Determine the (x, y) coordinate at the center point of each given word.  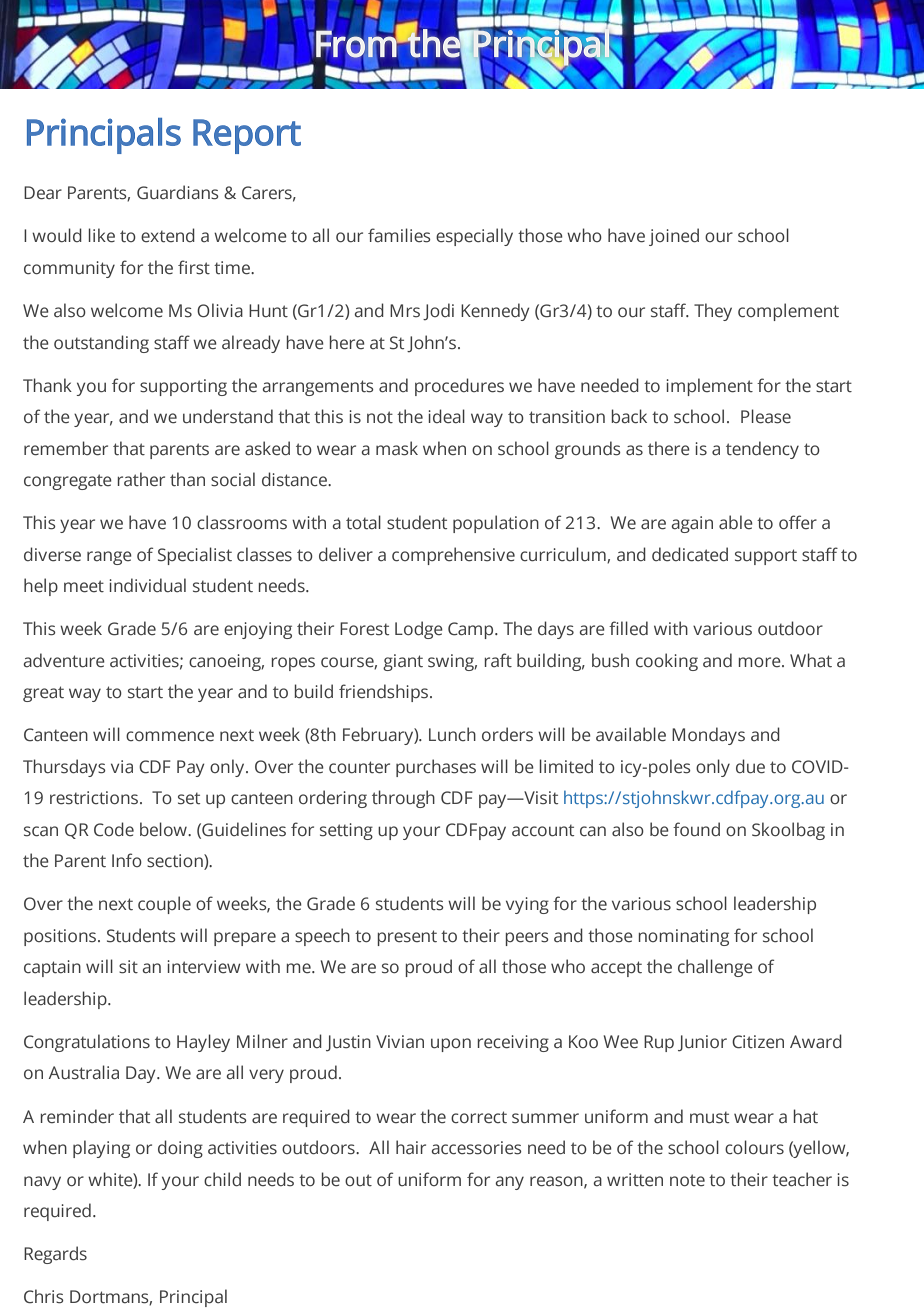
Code (114, 829)
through (403, 799)
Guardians (178, 192)
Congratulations (87, 1043)
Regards (55, 1255)
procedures (459, 387)
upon (451, 1045)
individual (147, 585)
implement (709, 387)
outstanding (101, 344)
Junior (702, 1043)
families (399, 235)
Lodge (419, 630)
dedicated (690, 554)
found (696, 829)
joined (674, 237)
